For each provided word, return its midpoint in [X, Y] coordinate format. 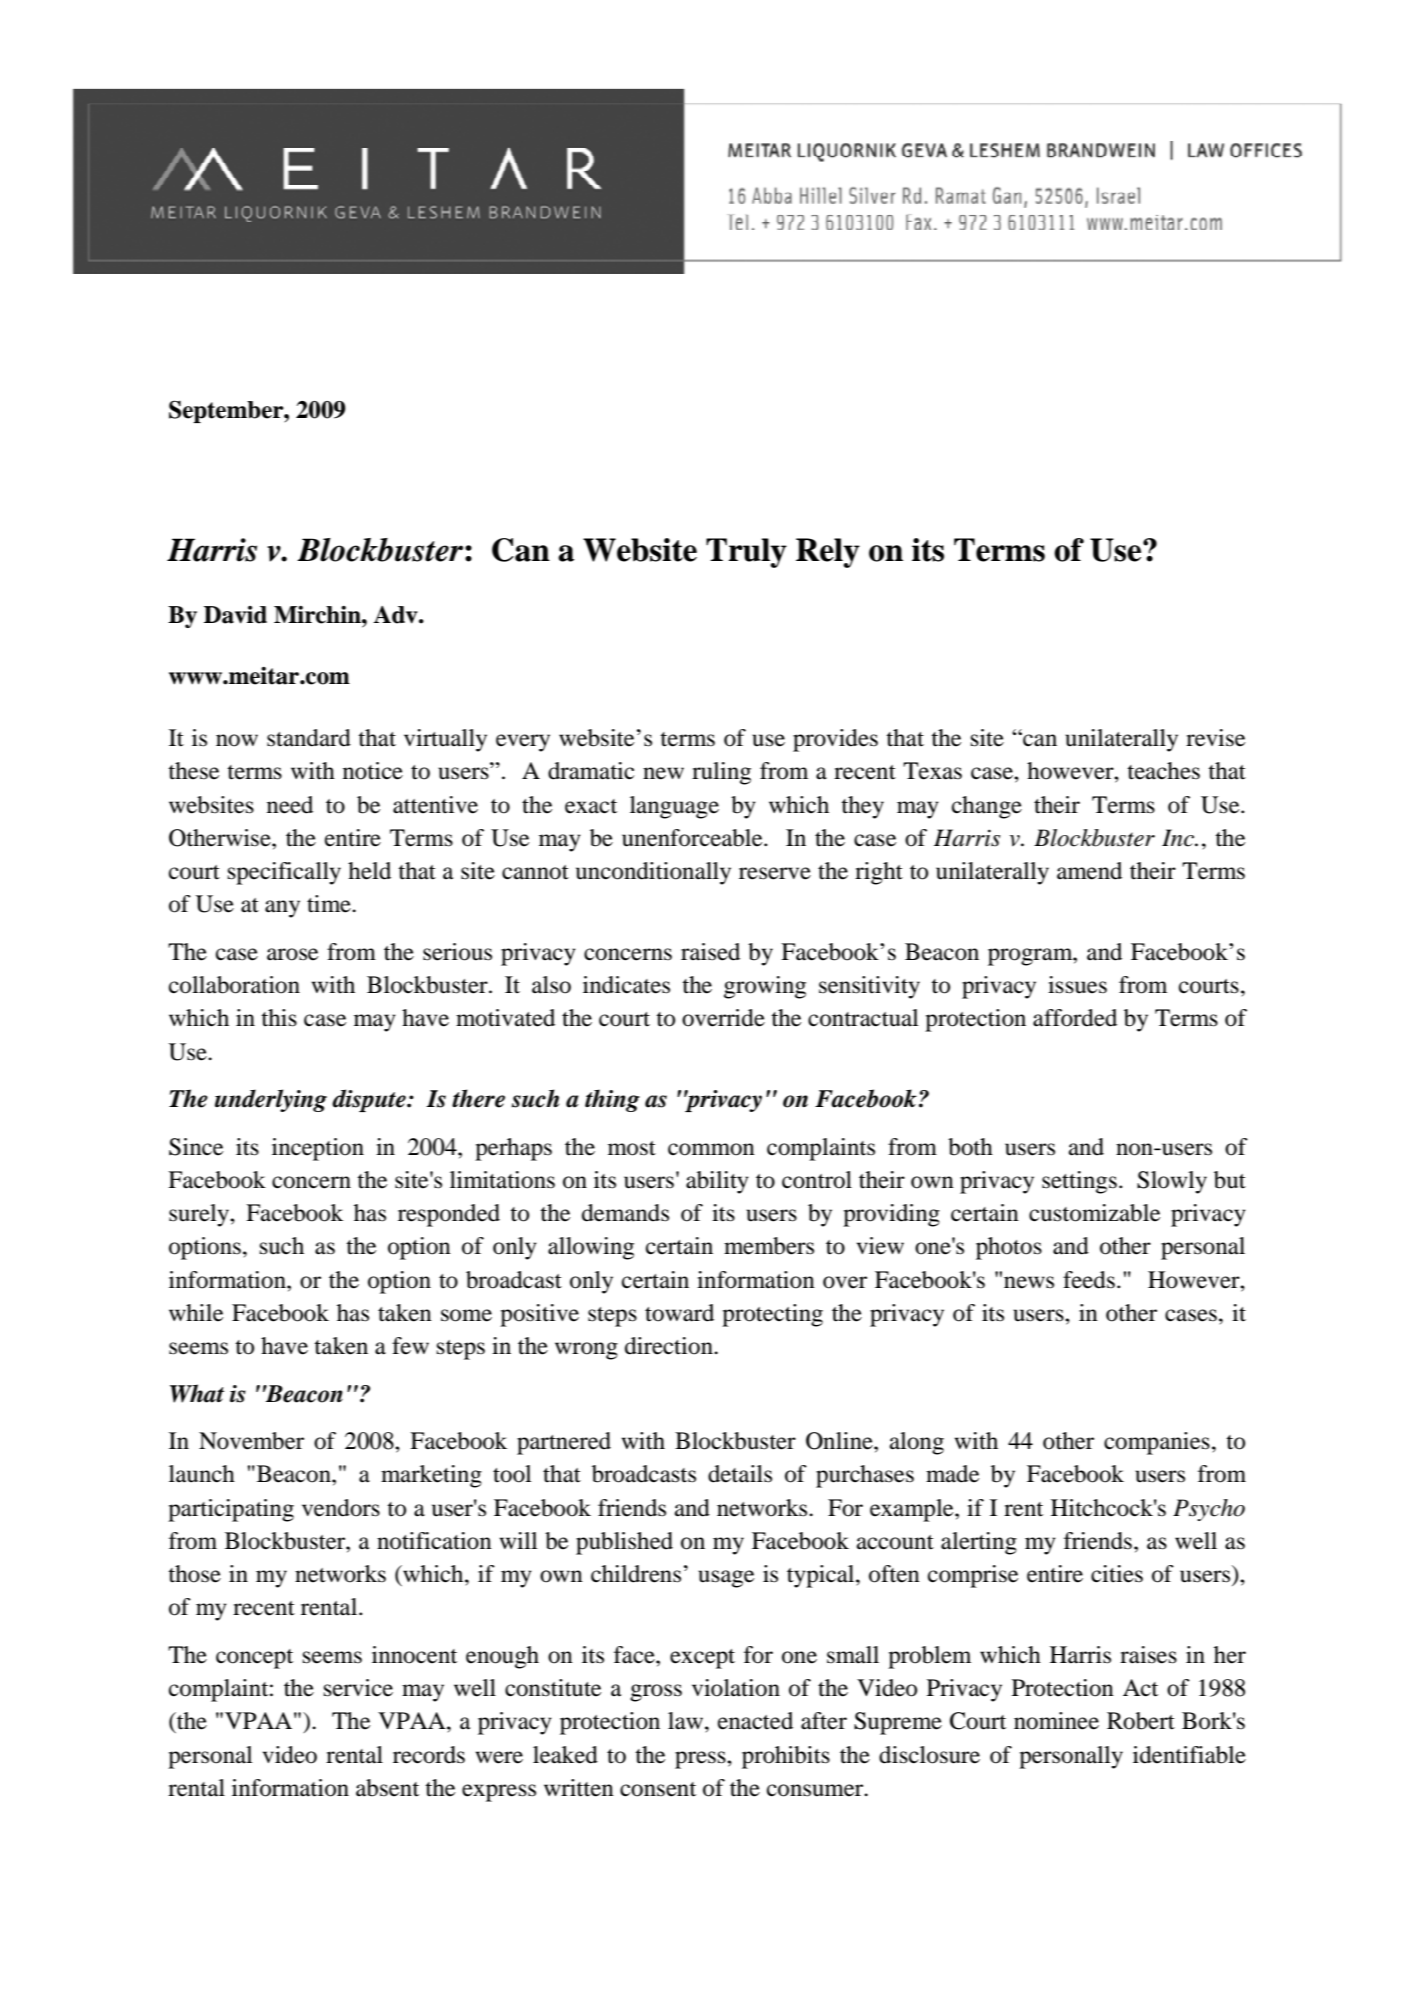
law [687, 1721]
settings [1079, 1182]
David [235, 615]
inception [318, 1149]
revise [1215, 738]
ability [717, 1182]
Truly [746, 553]
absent [387, 1788]
